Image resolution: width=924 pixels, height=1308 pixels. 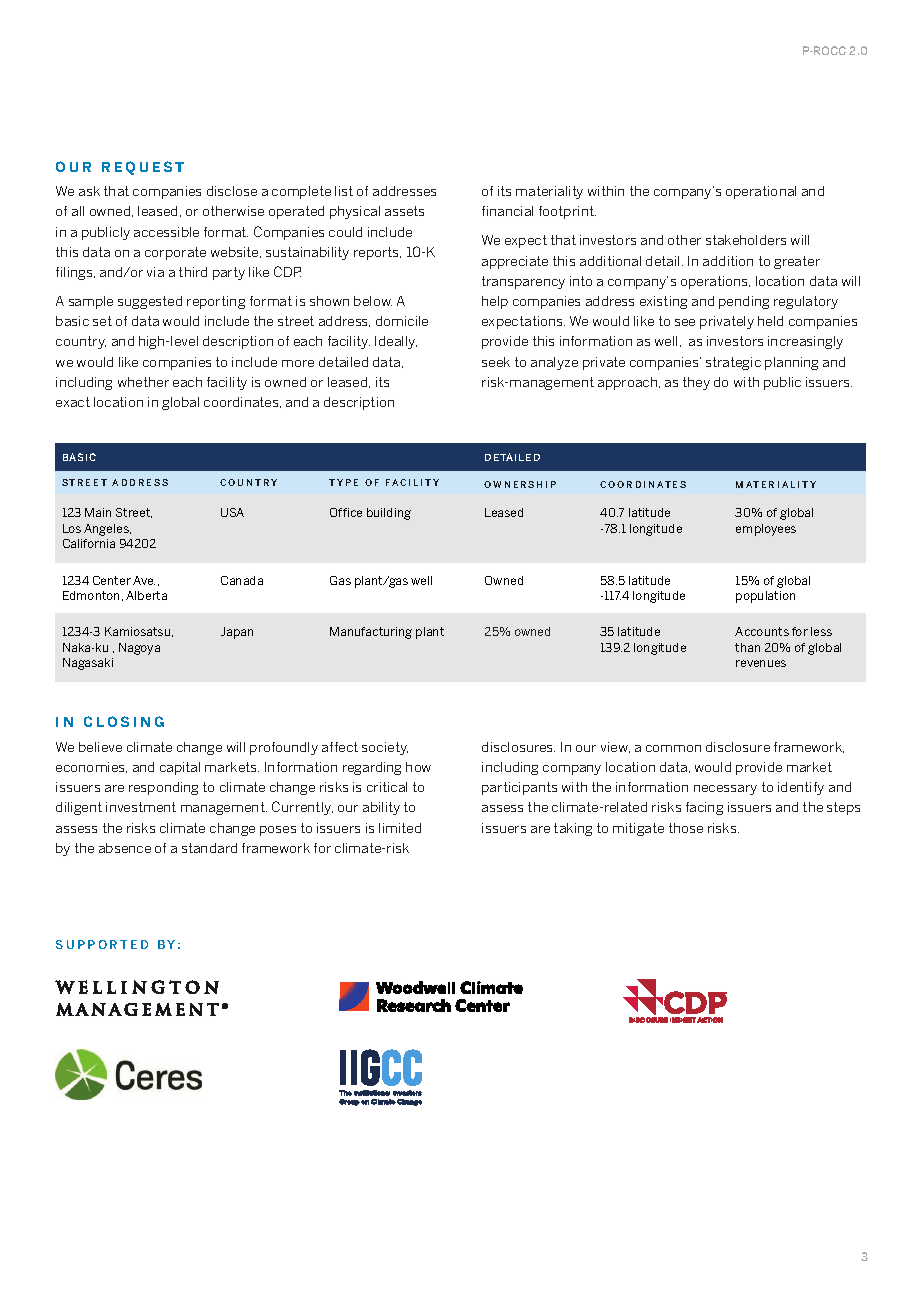 What do you see at coordinates (520, 484) in the page?
I see `OWNERSHIP` at bounding box center [520, 484].
